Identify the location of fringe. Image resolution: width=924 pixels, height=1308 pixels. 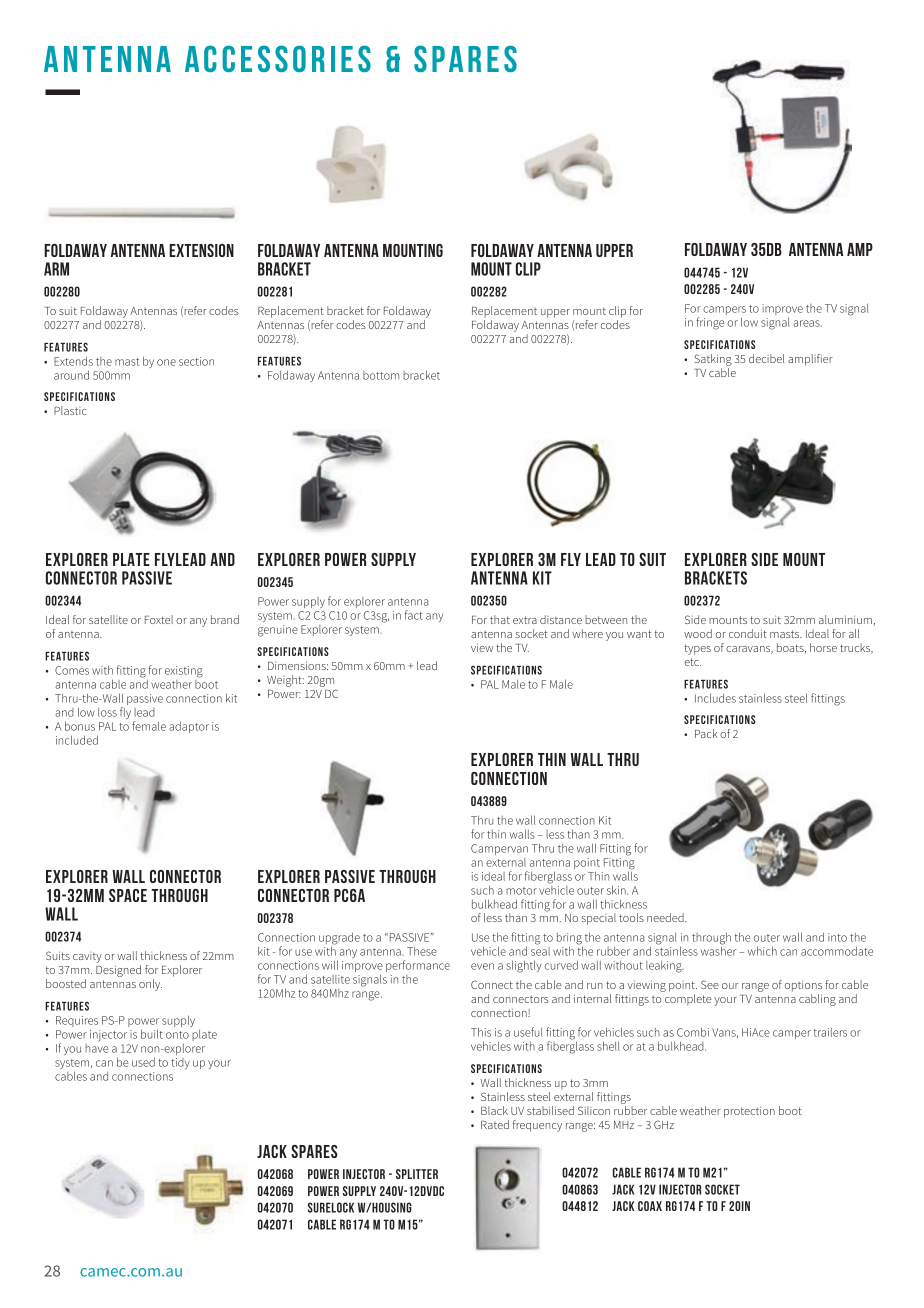
(710, 323).
